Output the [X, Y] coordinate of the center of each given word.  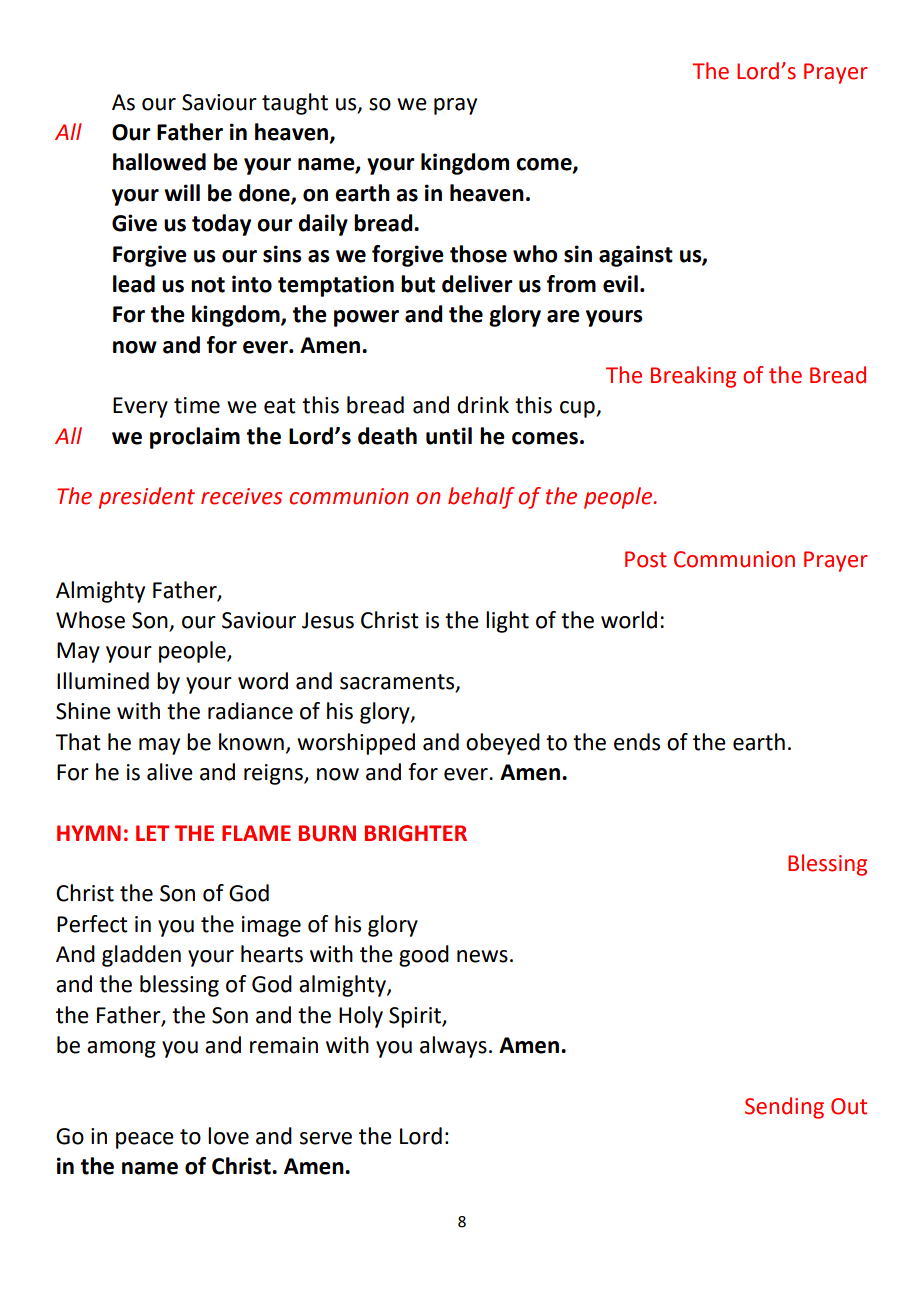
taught [295, 104]
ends [637, 742]
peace [145, 1140]
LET [153, 833]
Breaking [693, 377]
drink [483, 405]
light [507, 622]
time [197, 405]
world [629, 620]
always [453, 1047]
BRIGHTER [416, 833]
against [636, 256]
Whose [90, 620]
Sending [784, 1108]
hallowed [159, 162]
